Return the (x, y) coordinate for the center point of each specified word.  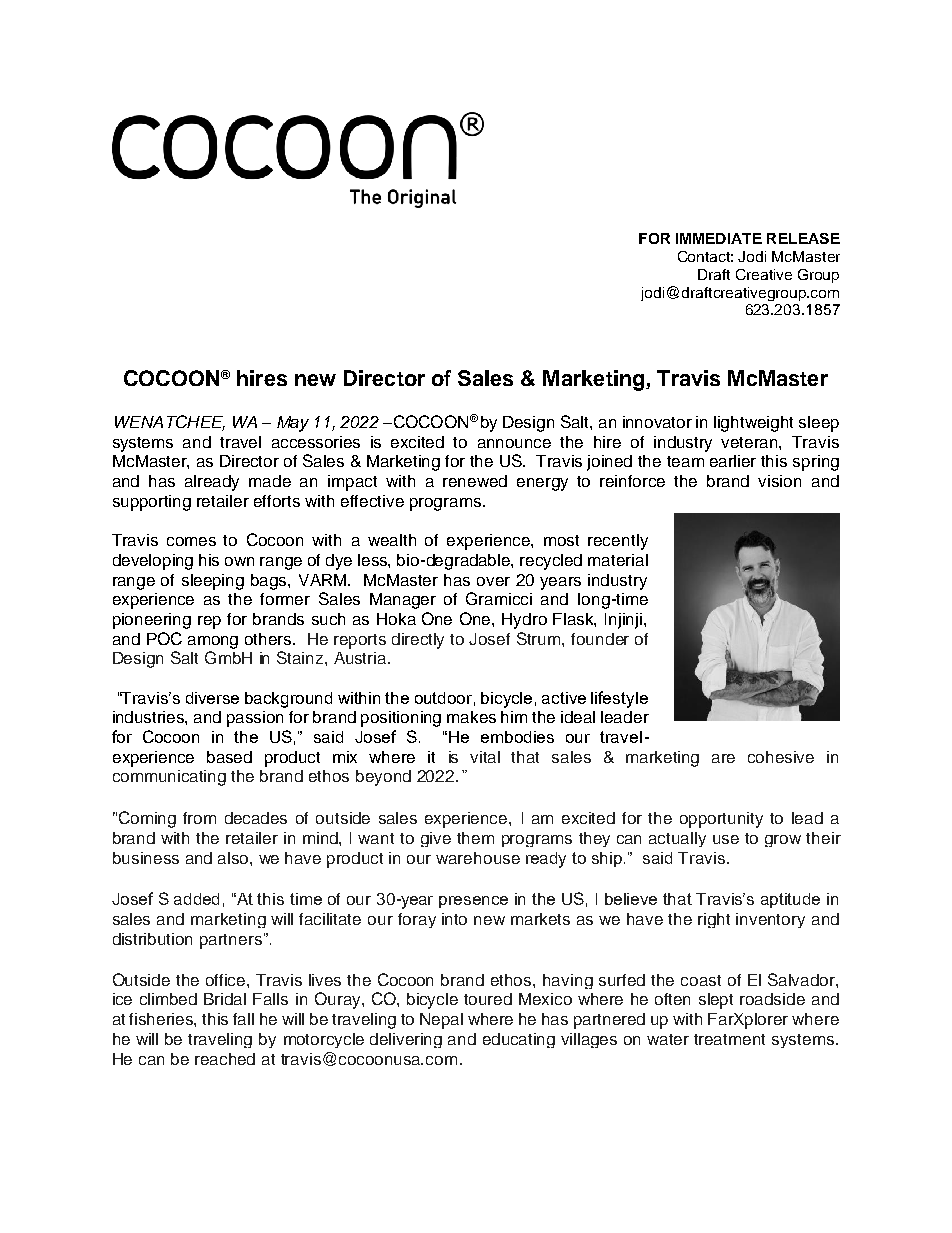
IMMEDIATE (719, 238)
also (234, 858)
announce (514, 443)
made (270, 481)
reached (225, 1059)
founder (600, 639)
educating (519, 1040)
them (475, 838)
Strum (540, 638)
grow (783, 841)
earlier (733, 461)
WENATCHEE (170, 423)
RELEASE (803, 238)
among (213, 642)
